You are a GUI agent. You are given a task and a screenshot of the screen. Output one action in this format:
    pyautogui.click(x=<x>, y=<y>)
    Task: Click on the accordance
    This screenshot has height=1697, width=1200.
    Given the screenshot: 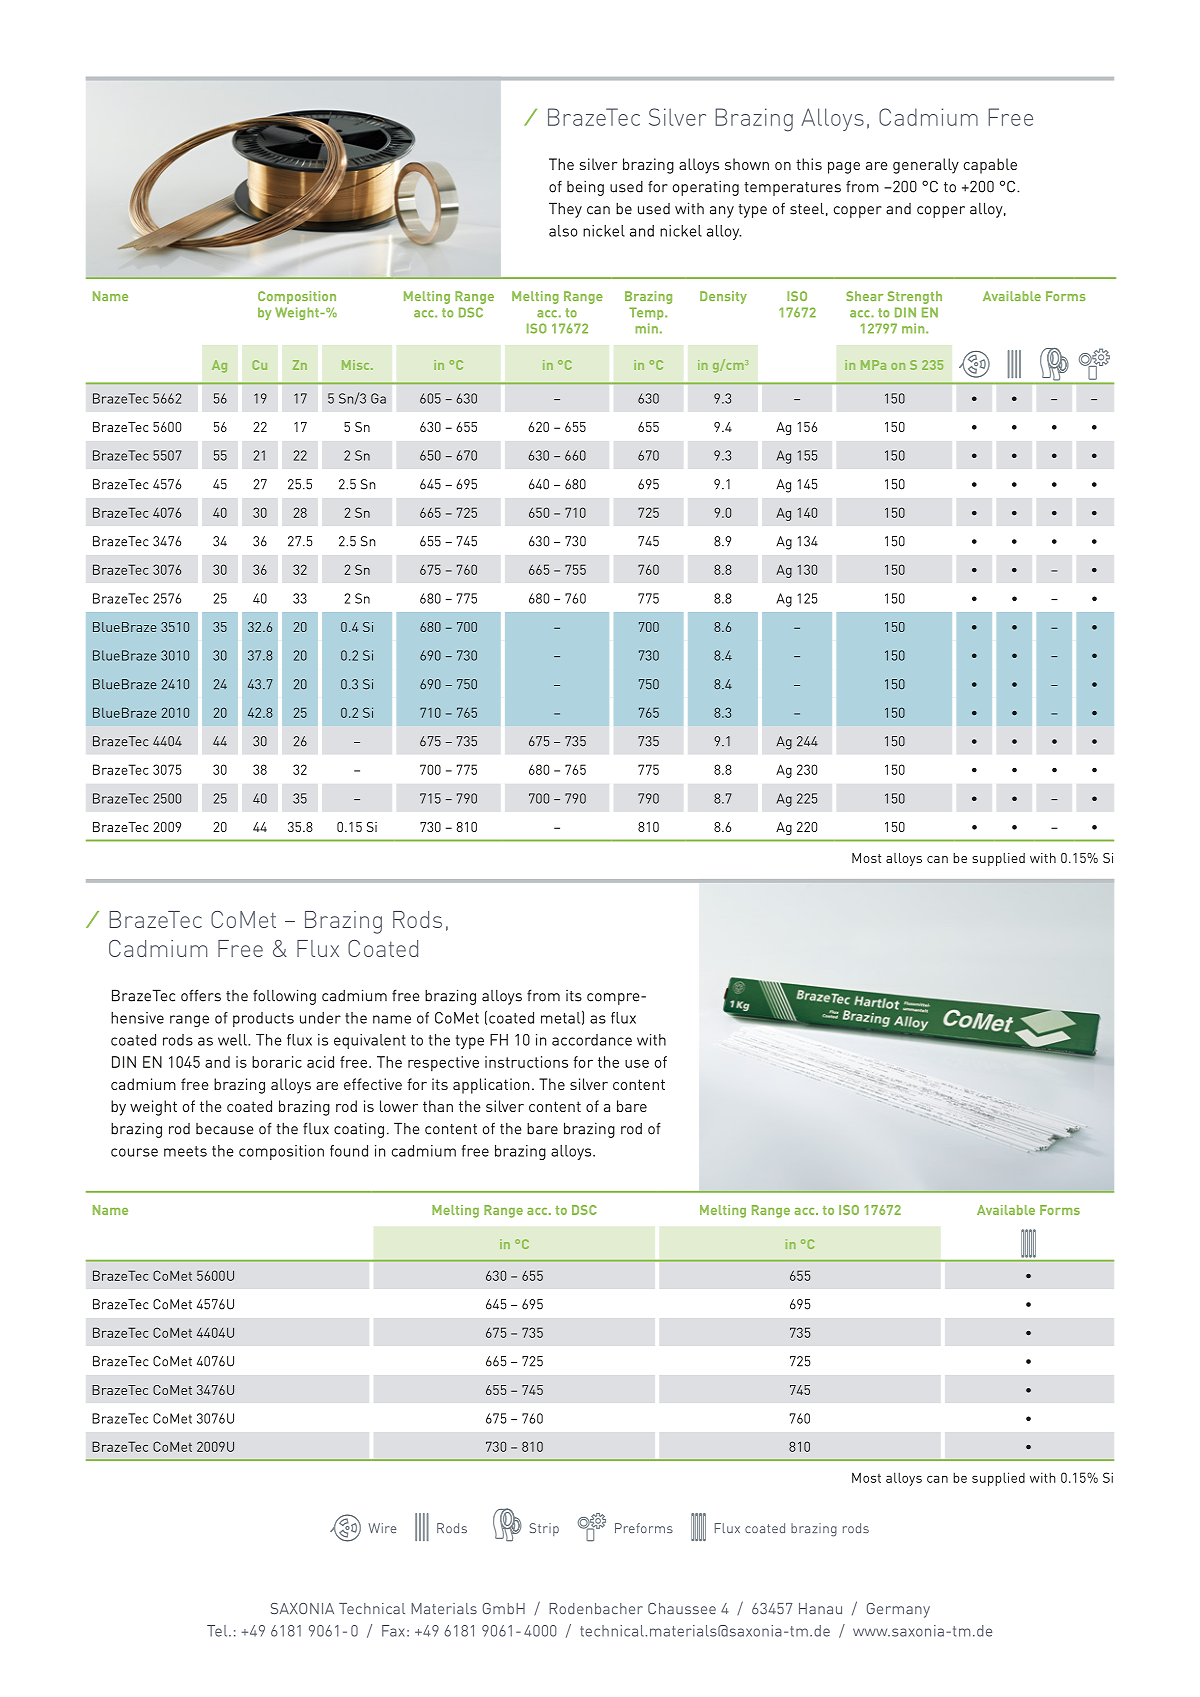 What is the action you would take?
    pyautogui.click(x=592, y=1040)
